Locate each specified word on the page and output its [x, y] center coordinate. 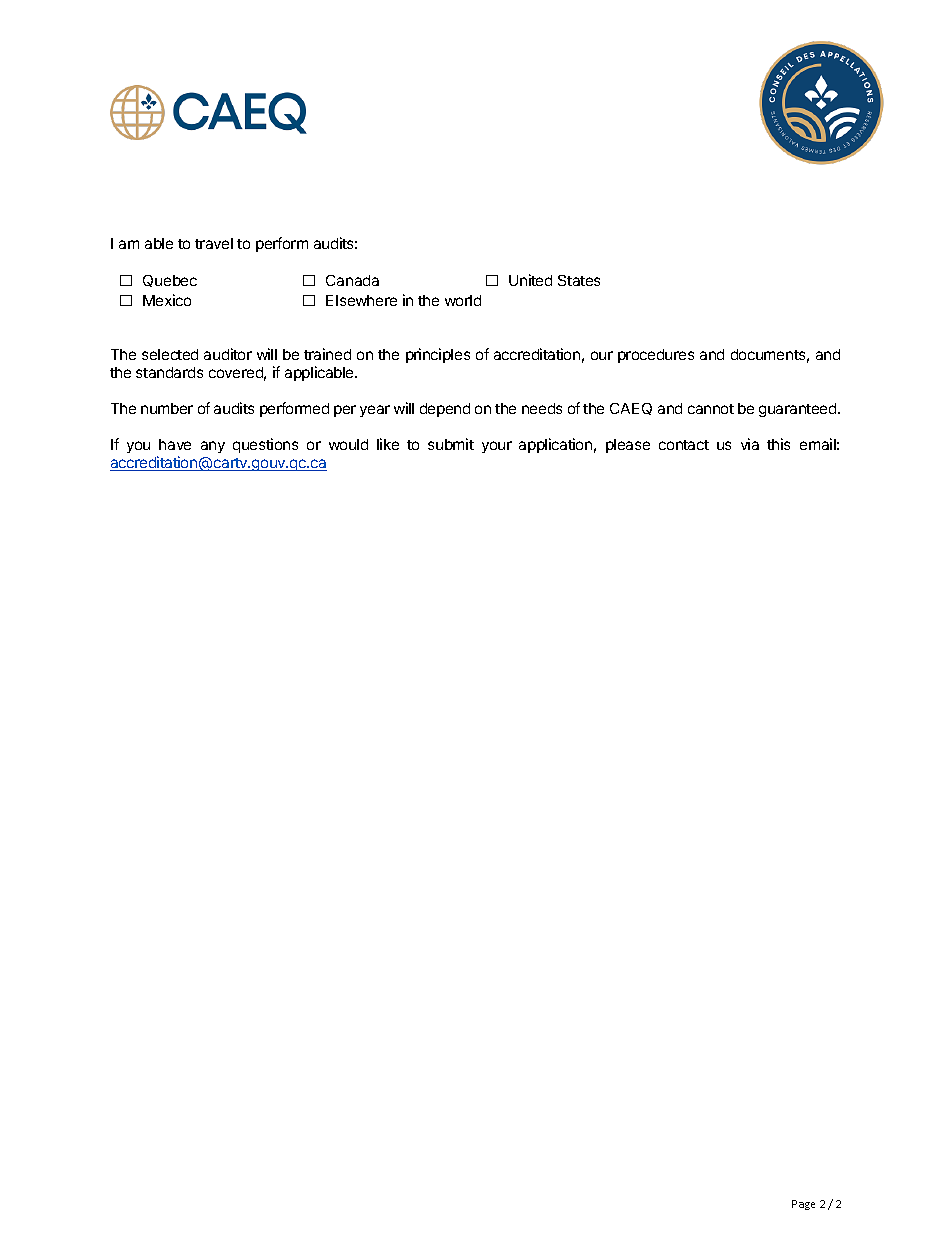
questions [265, 445]
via [750, 444]
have [175, 444]
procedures [656, 356]
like [388, 444]
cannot [711, 409]
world [463, 300]
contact [684, 445]
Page [803, 1205]
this [778, 444]
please [628, 446]
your [497, 447]
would [348, 444]
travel [214, 243]
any [213, 447]
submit [451, 444]
